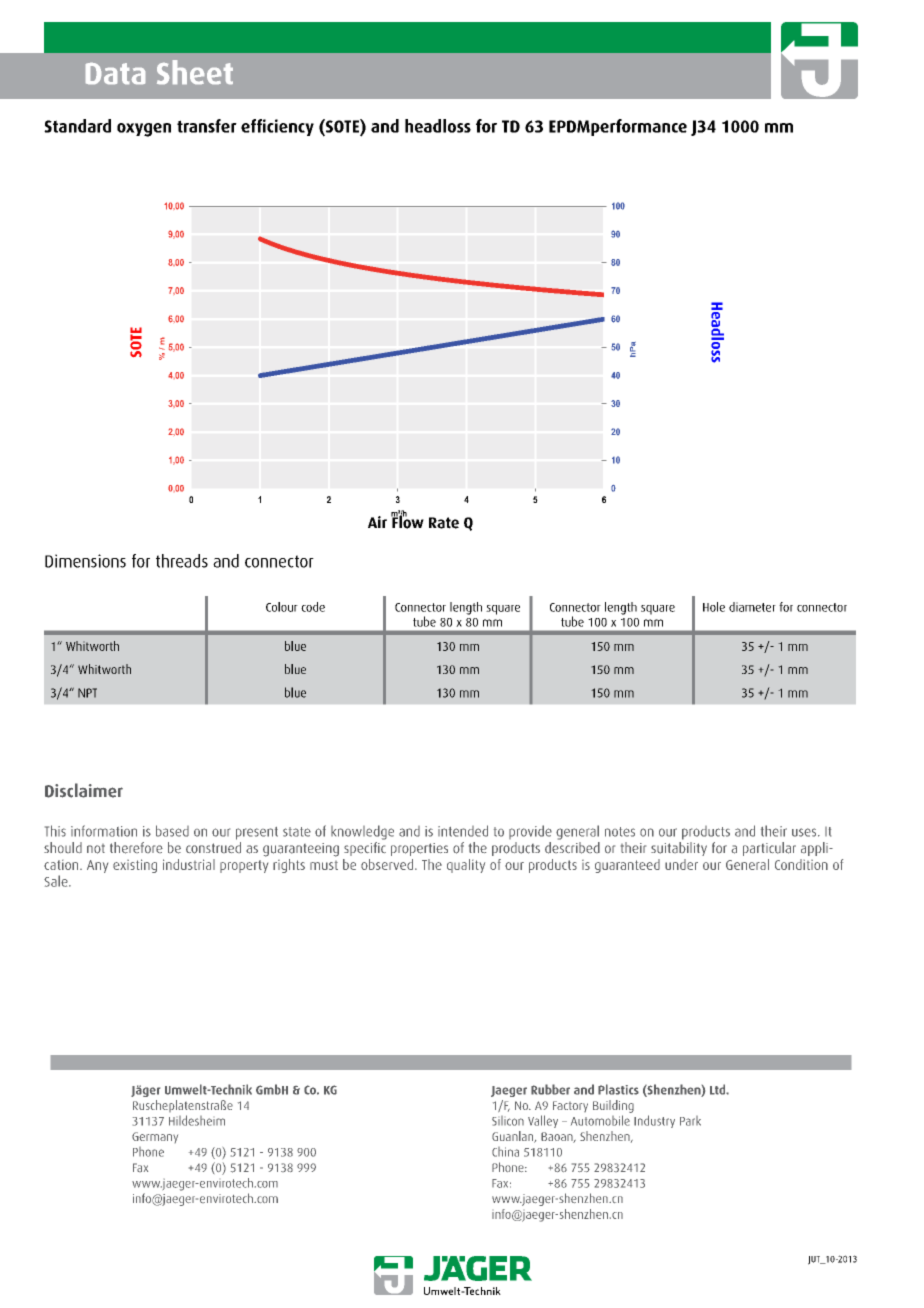 The height and width of the screenshot is (1308, 924). What do you see at coordinates (463, 831) in the screenshot?
I see `intended` at bounding box center [463, 831].
